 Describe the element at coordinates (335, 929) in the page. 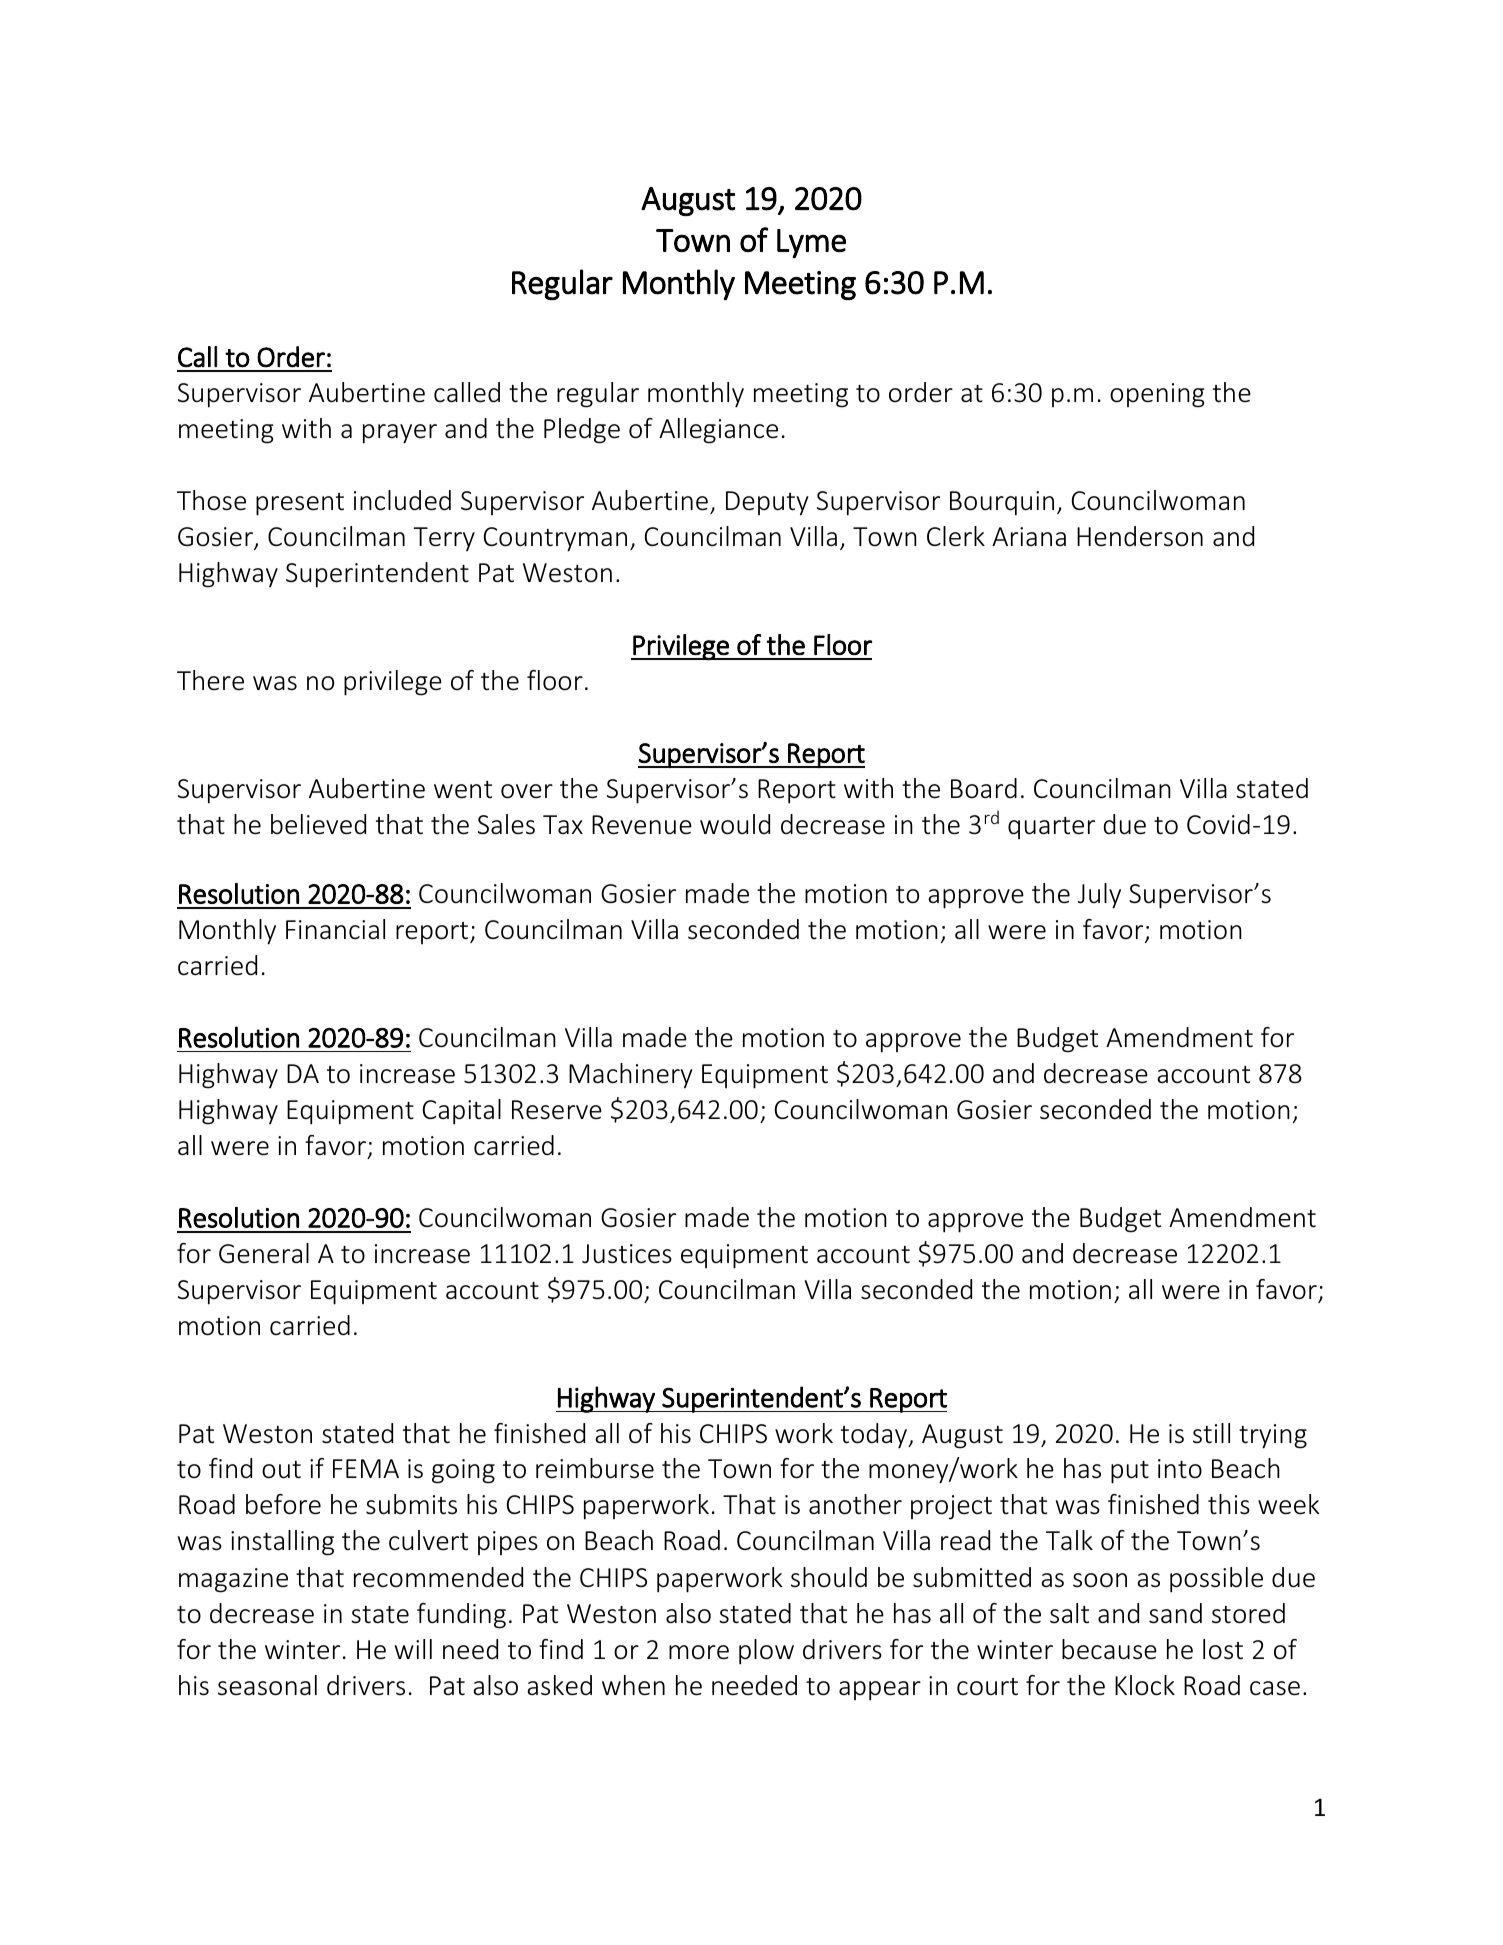

I see `Financial` at that location.
